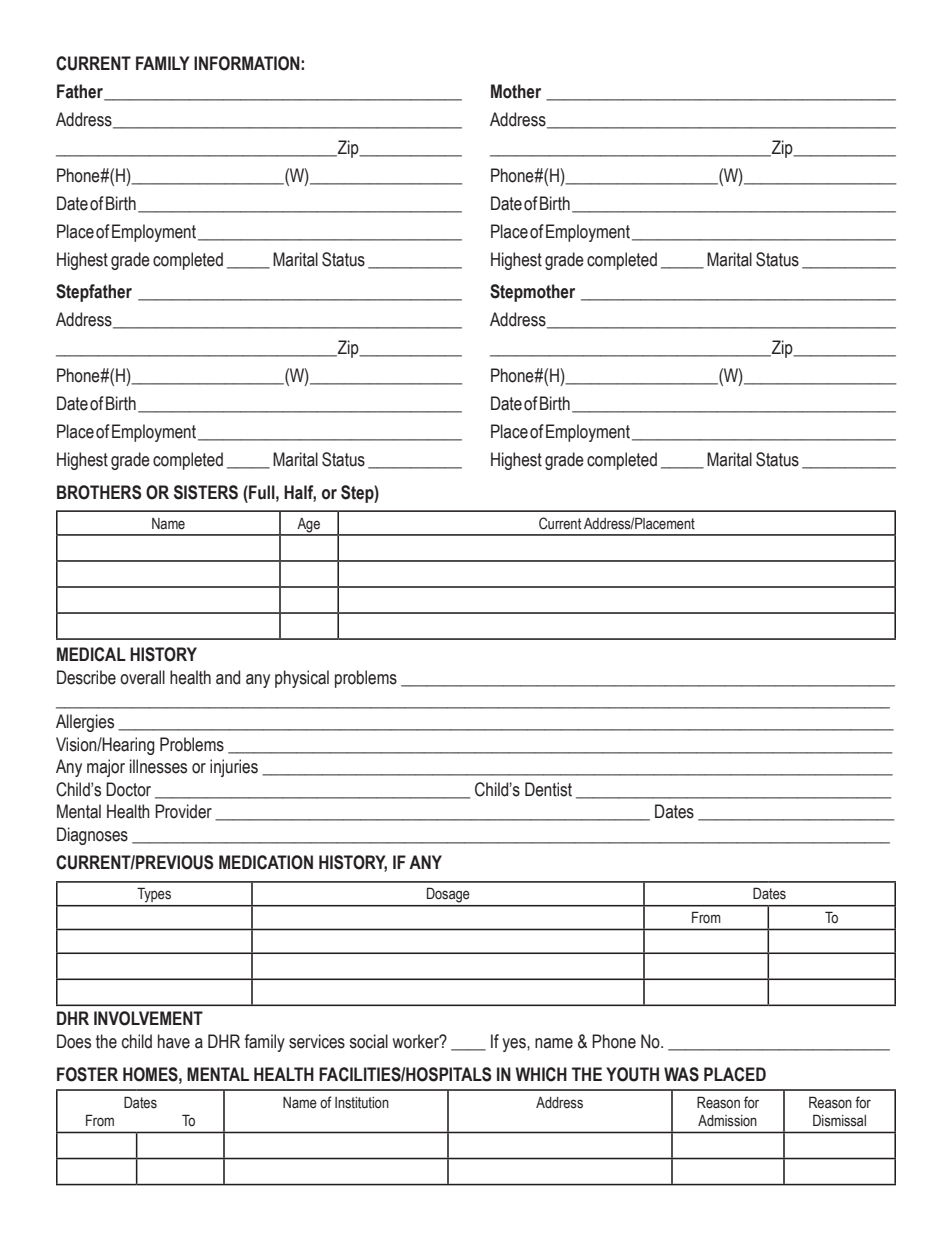 The height and width of the screenshot is (1233, 952). I want to click on Admission, so click(727, 1121).
